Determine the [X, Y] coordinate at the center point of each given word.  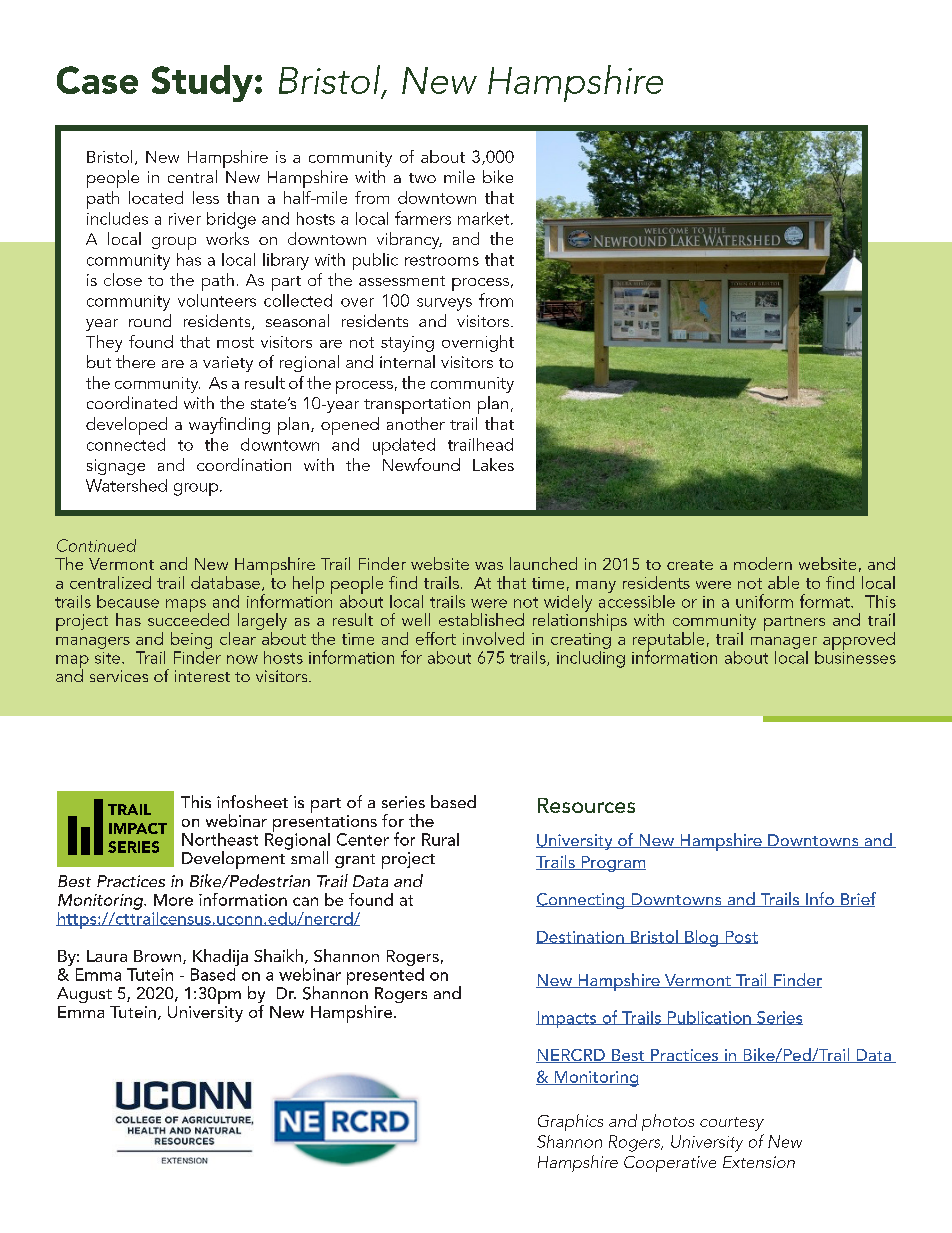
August [84, 995]
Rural [440, 839]
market [485, 218]
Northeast [220, 839]
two [422, 178]
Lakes [493, 464]
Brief [857, 899]
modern [763, 563]
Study [202, 83]
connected [126, 444]
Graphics [570, 1122]
